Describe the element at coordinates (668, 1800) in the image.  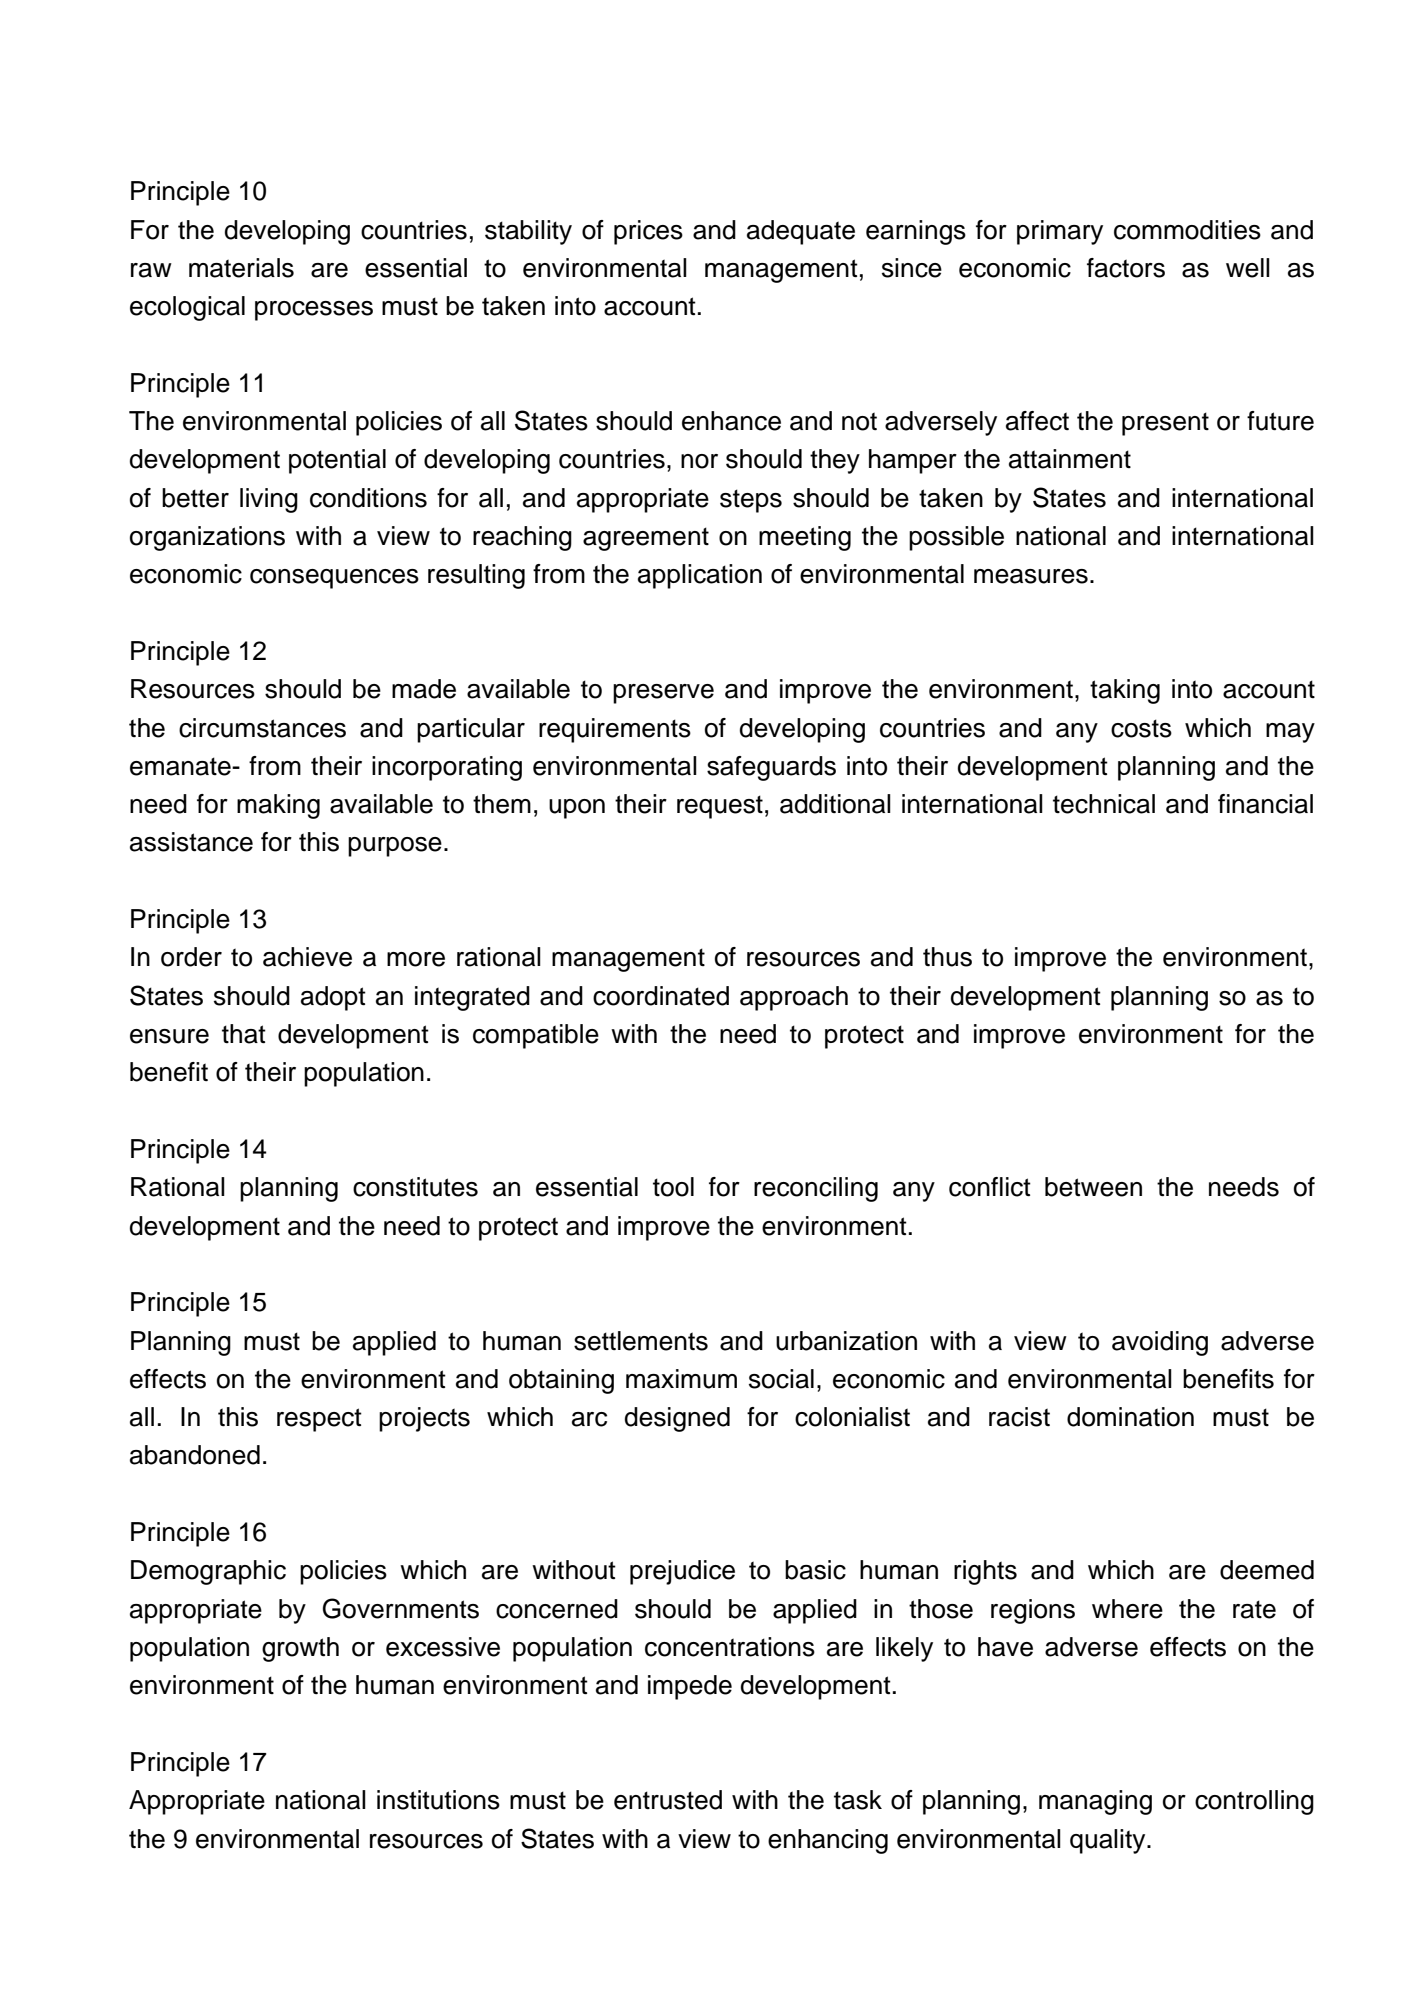
I see `entrusted` at that location.
